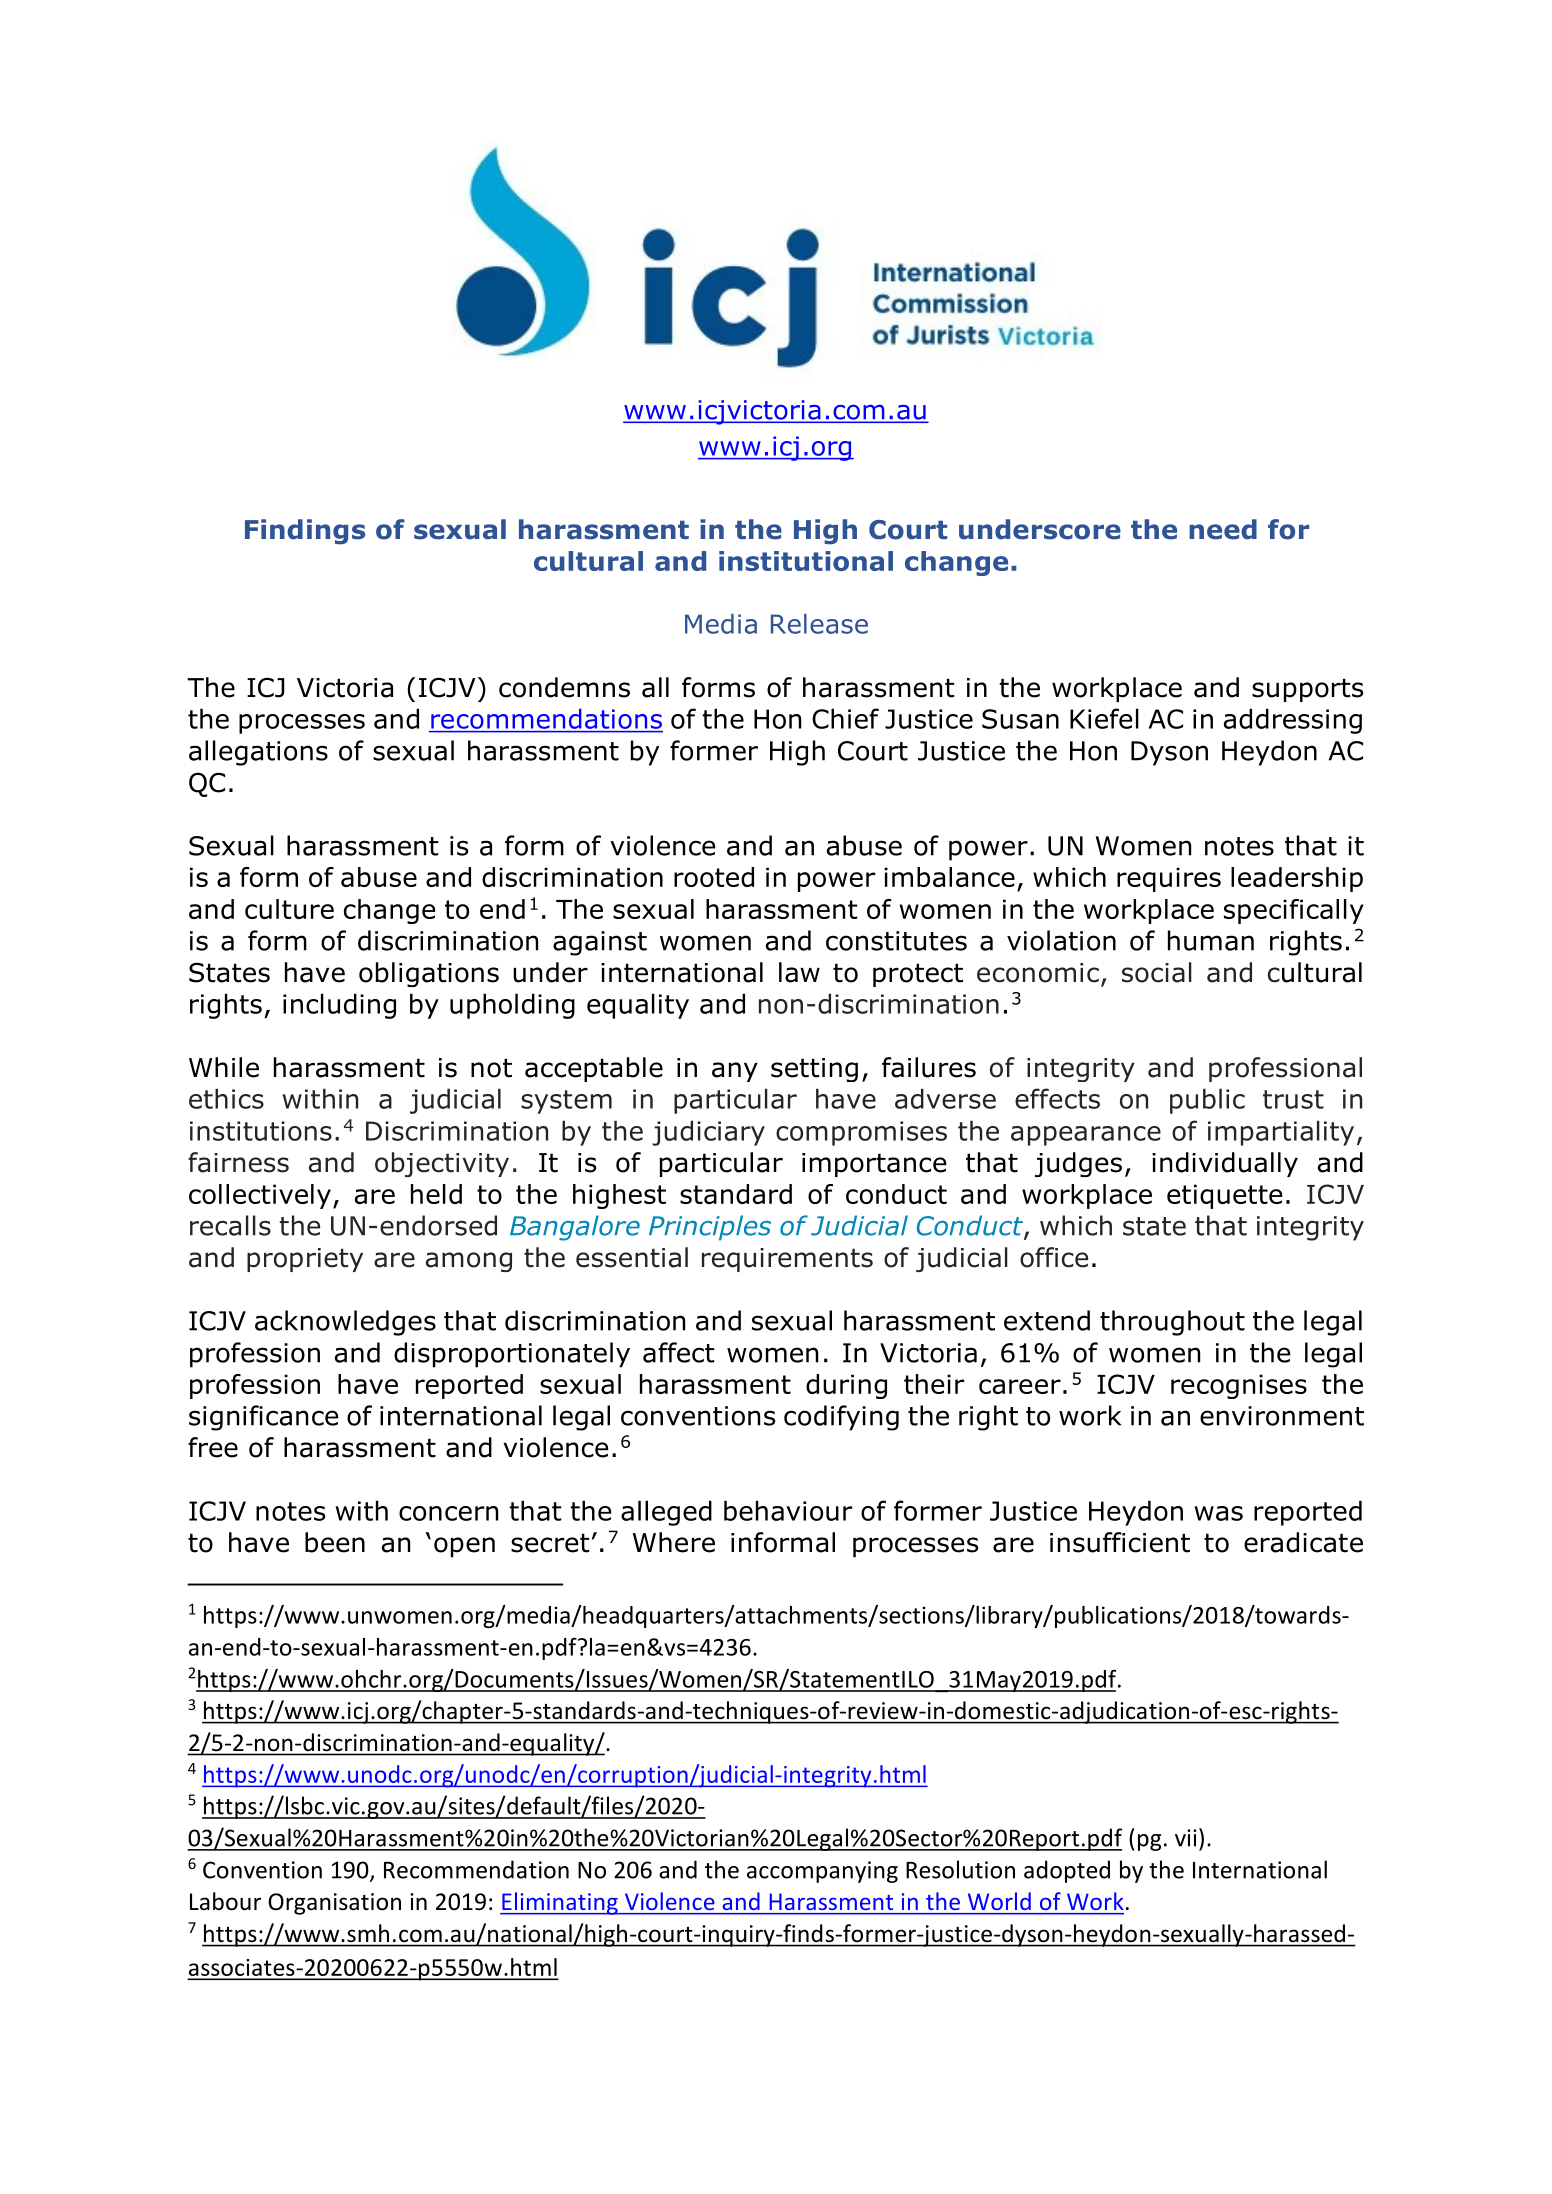 Image resolution: width=1552 pixels, height=2194 pixels. What do you see at coordinates (679, 1352) in the screenshot?
I see `affect` at bounding box center [679, 1352].
